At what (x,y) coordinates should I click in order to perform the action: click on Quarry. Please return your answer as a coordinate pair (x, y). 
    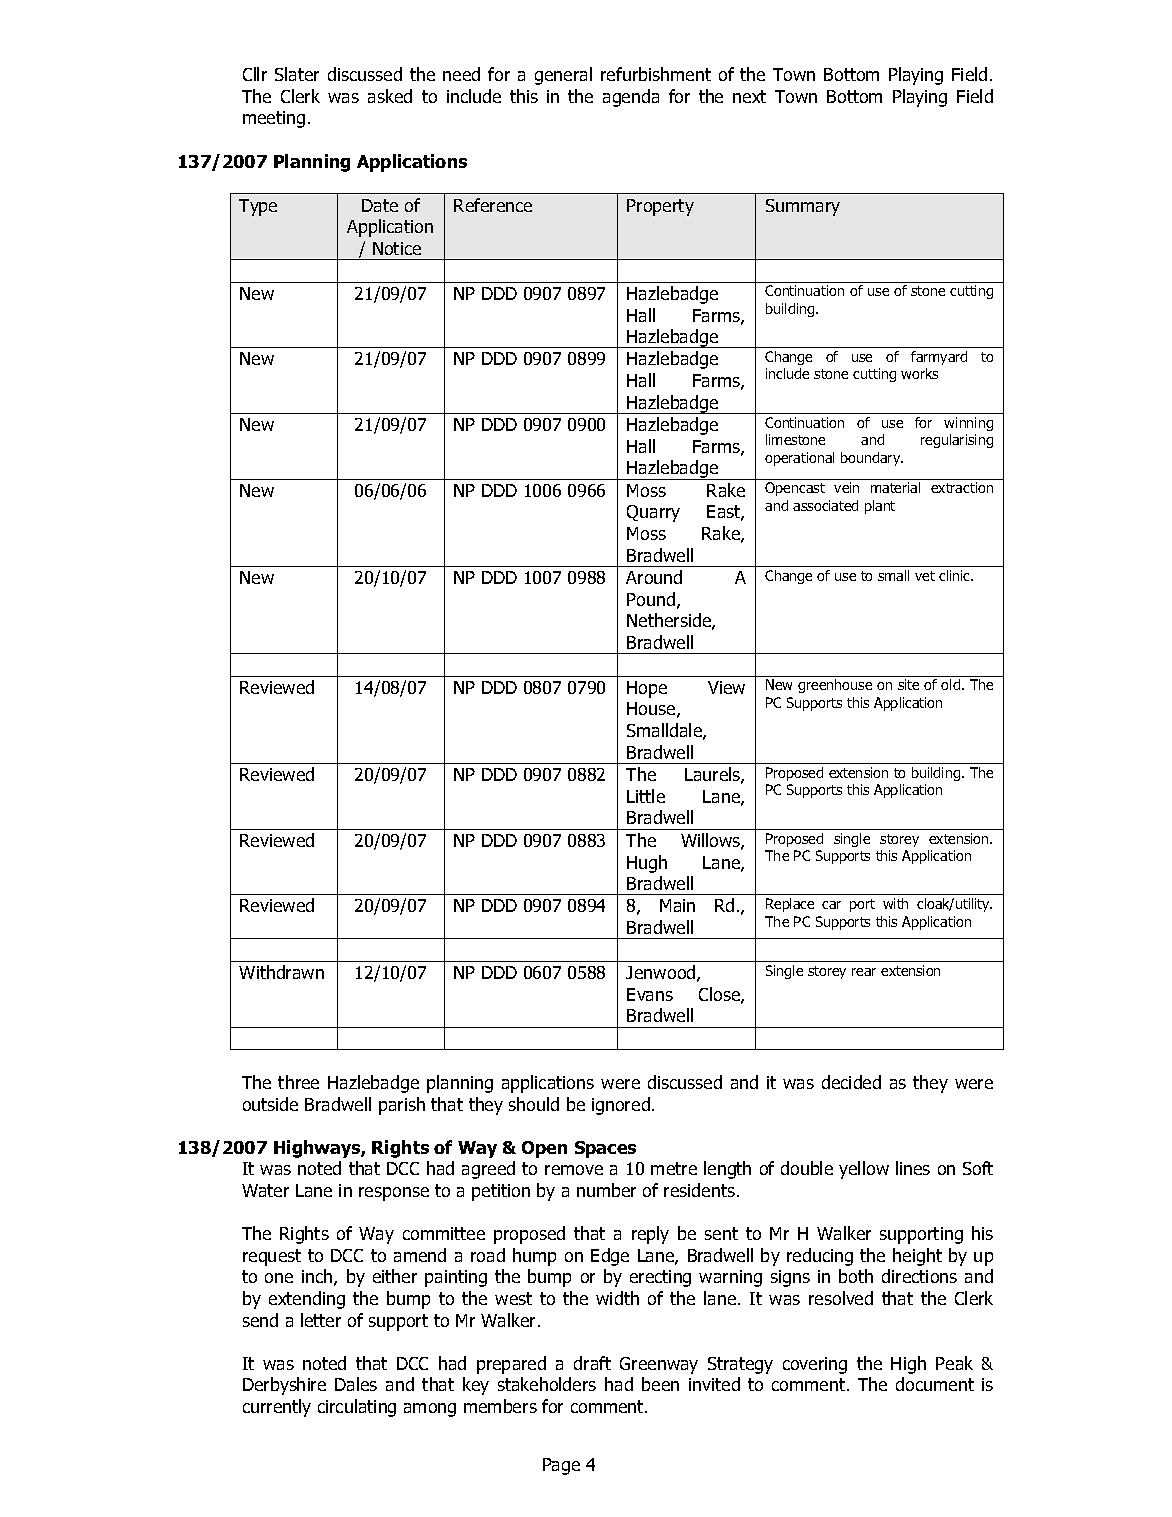
    Looking at the image, I should click on (653, 513).
